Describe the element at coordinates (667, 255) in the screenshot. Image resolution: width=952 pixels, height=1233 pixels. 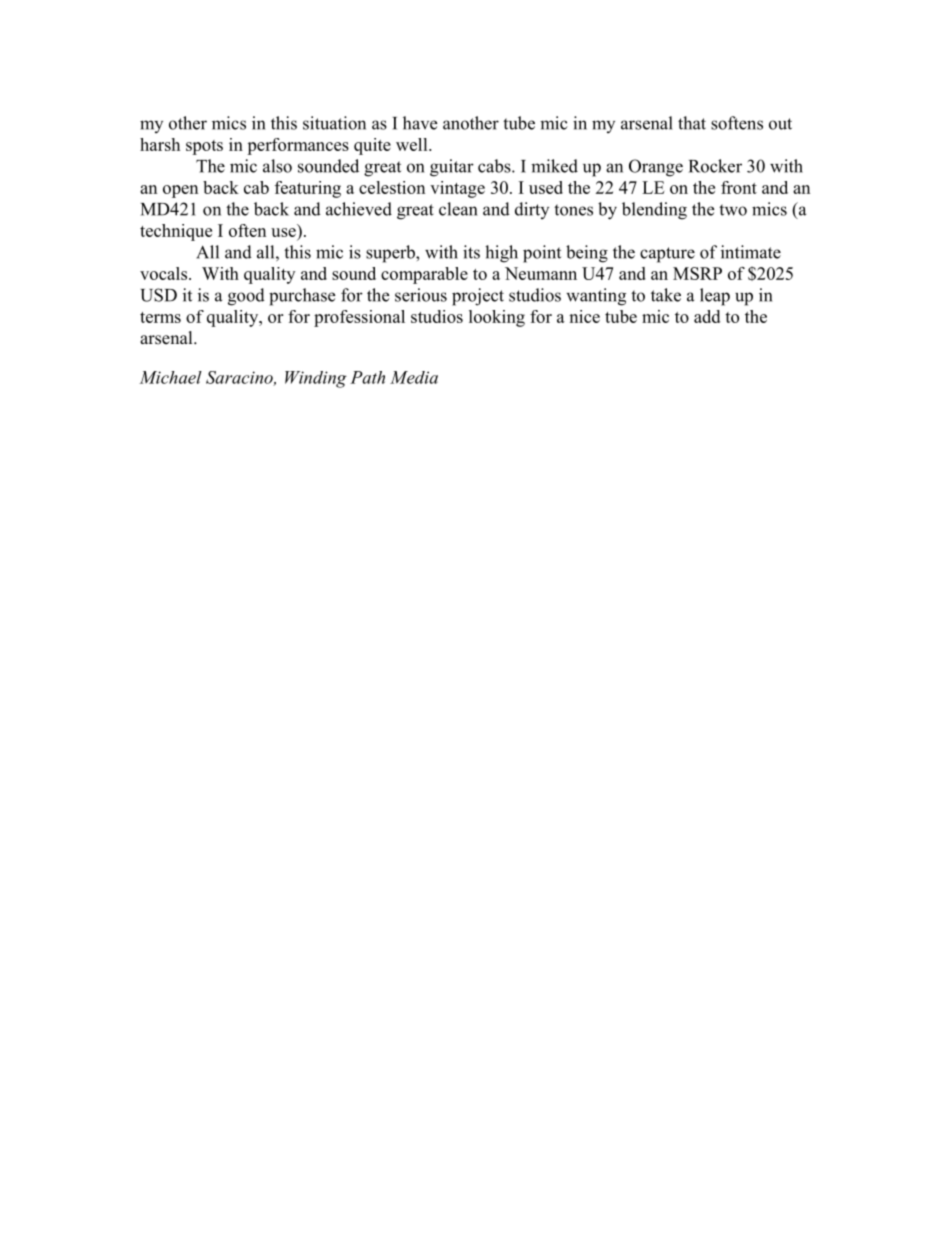
I see `capture` at that location.
